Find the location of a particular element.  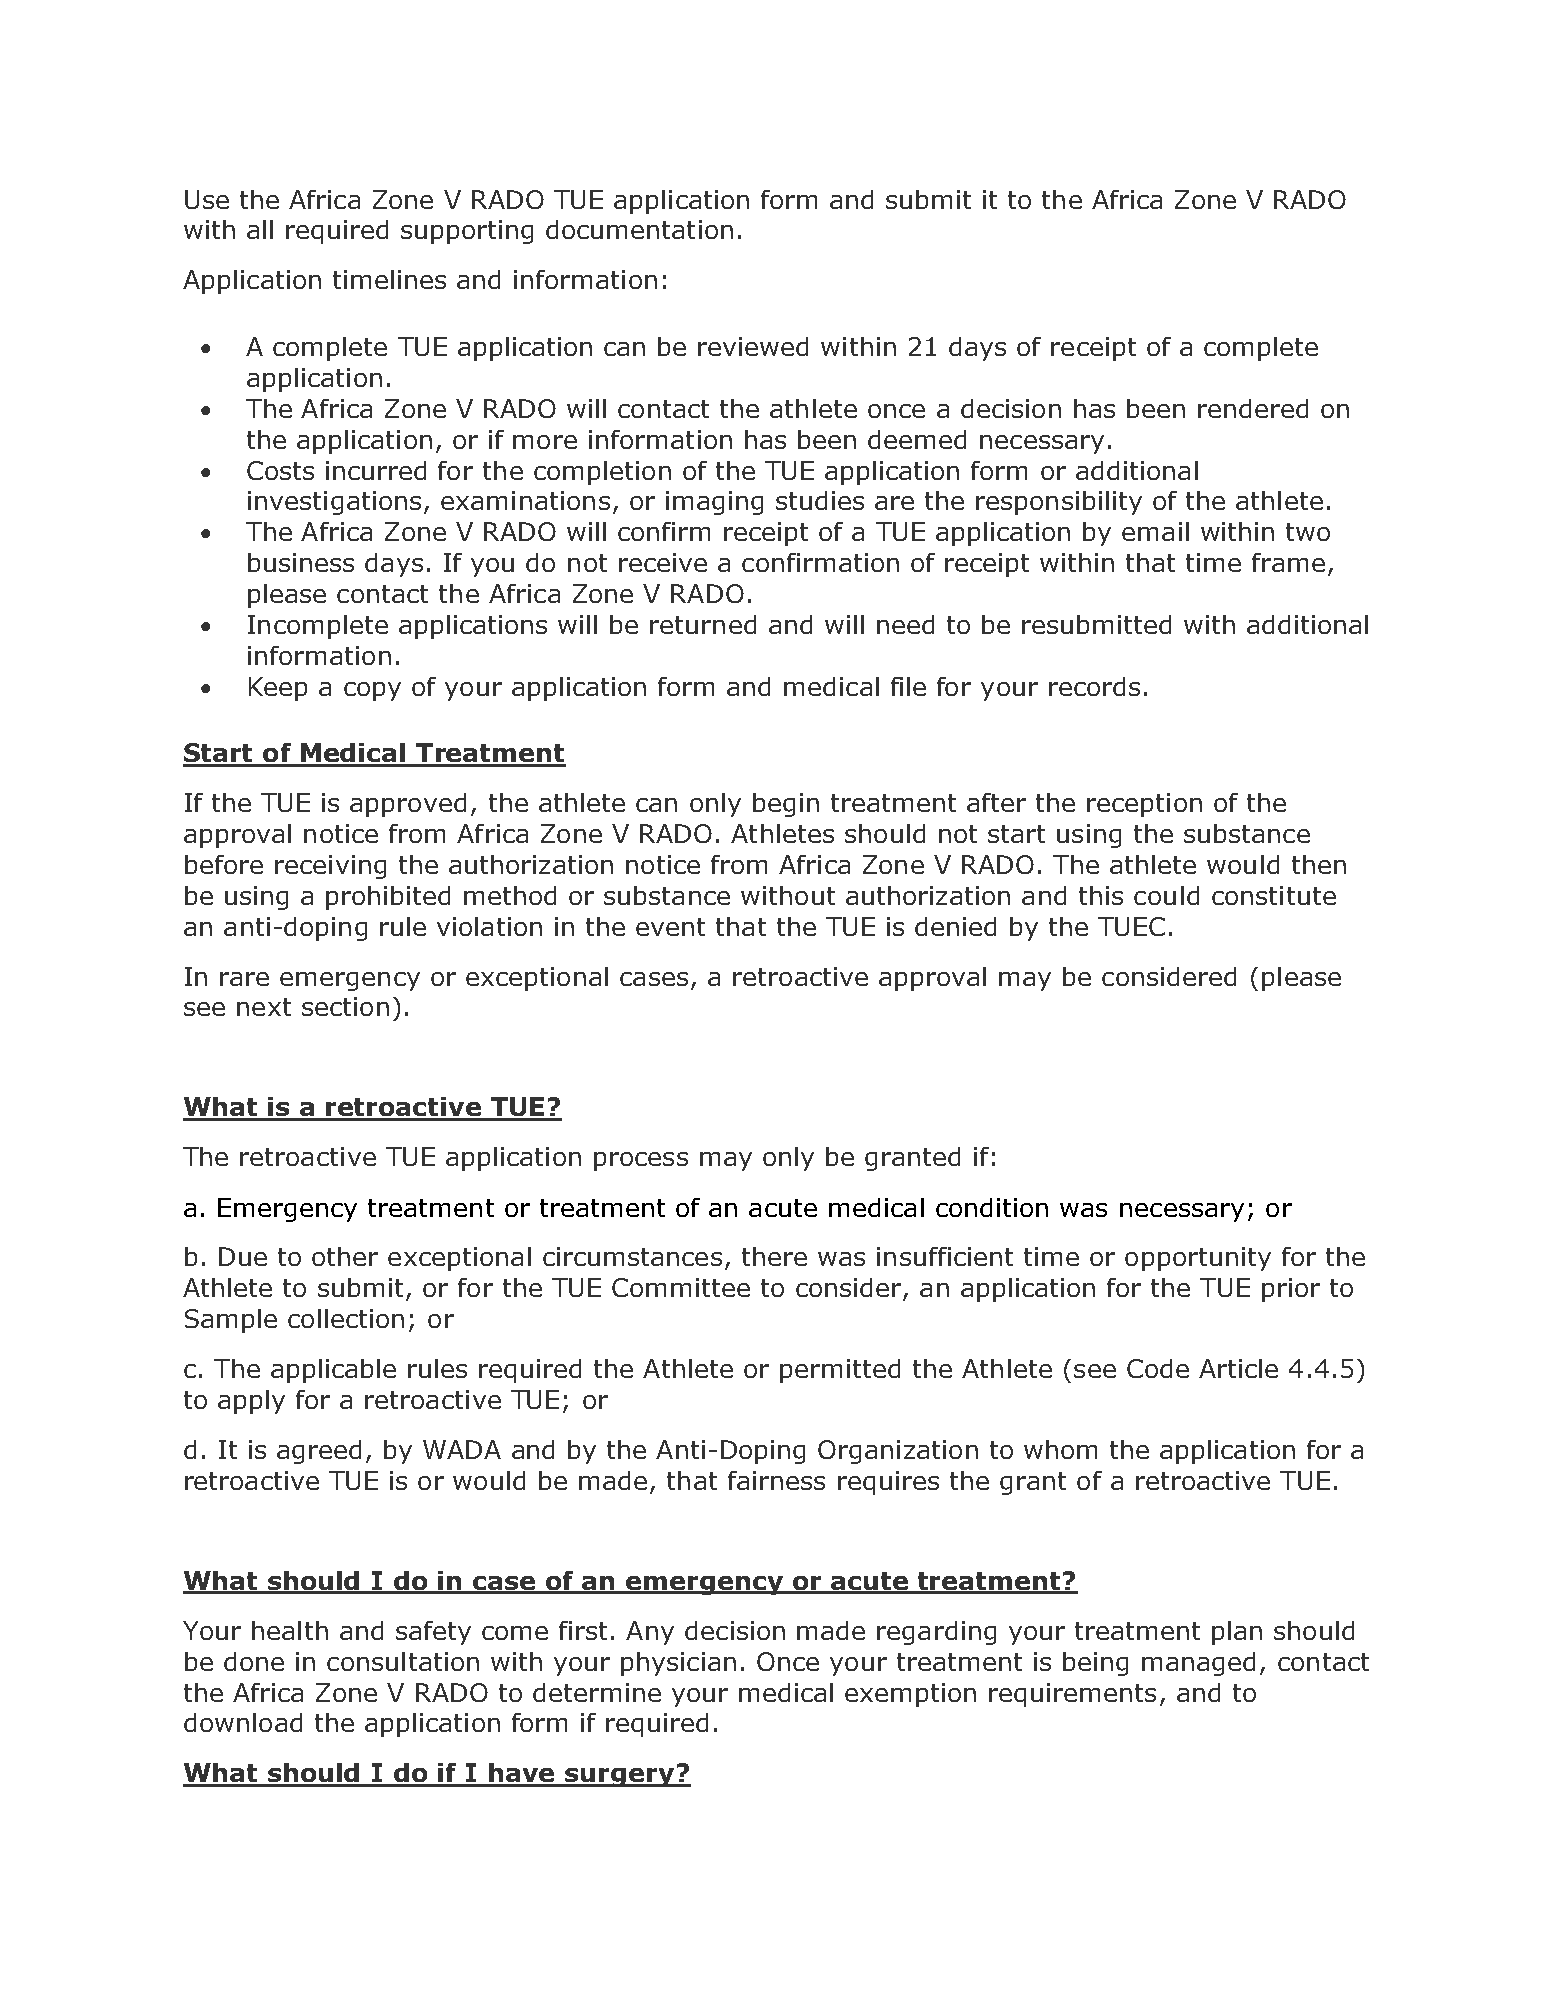

rendered is located at coordinates (1253, 408).
